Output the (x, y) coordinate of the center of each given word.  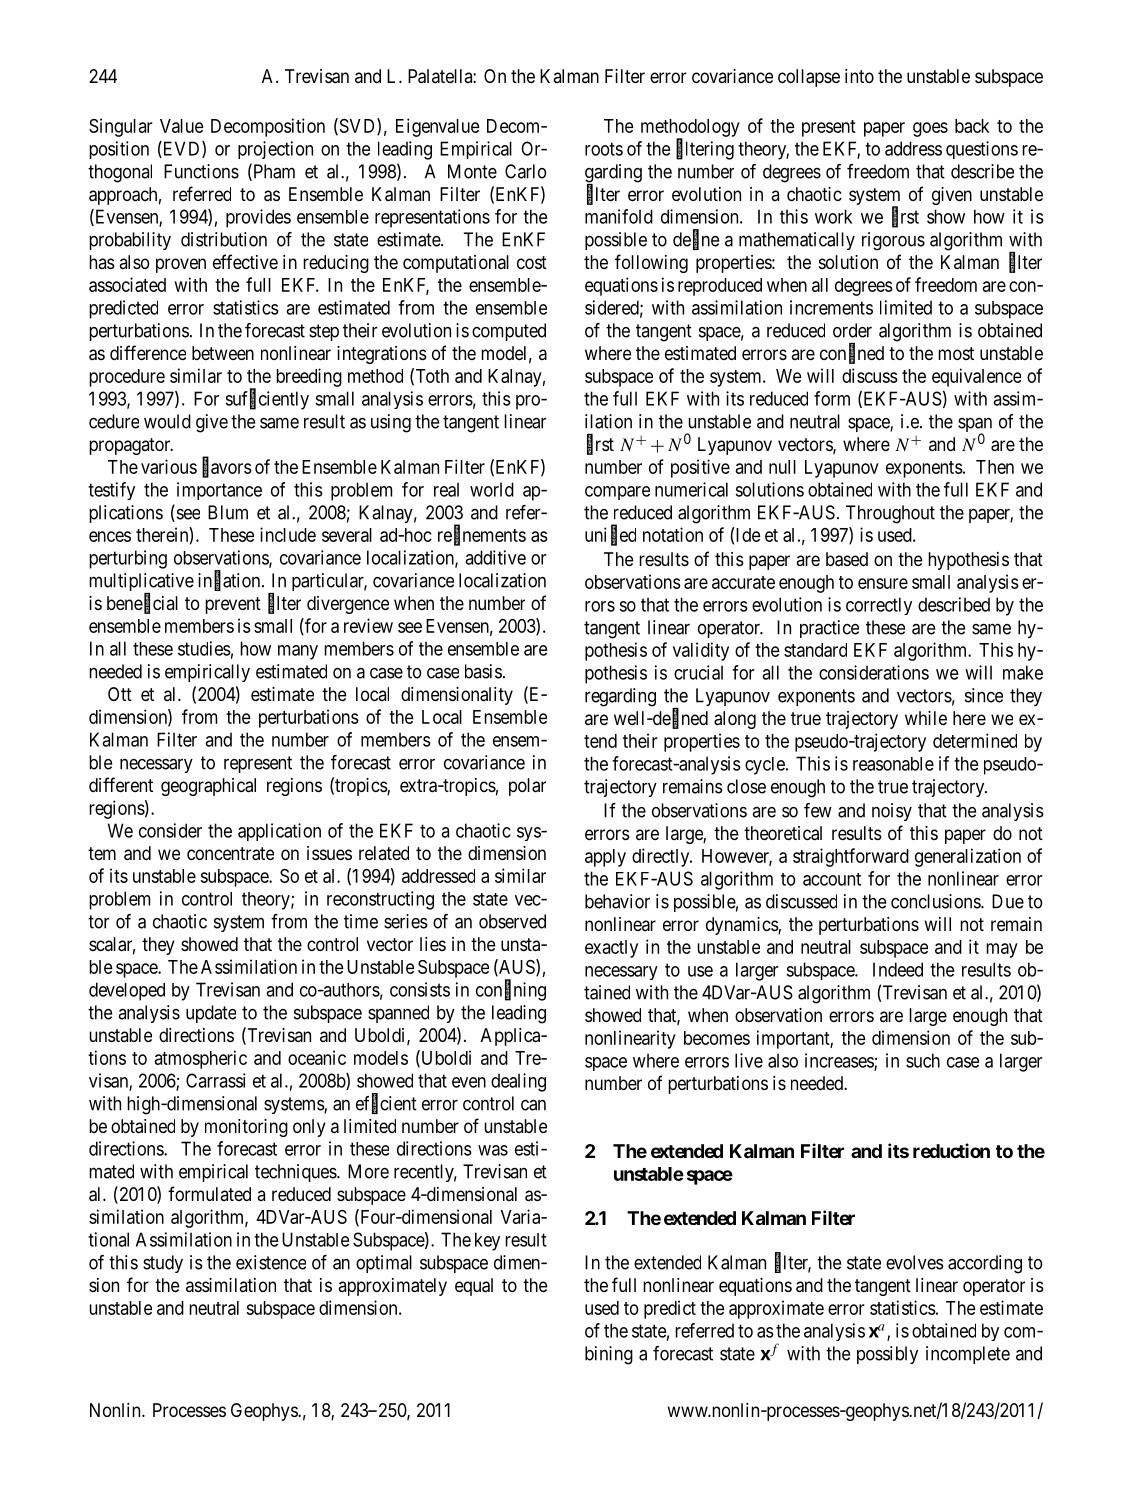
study (163, 1264)
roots (604, 149)
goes (930, 129)
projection (275, 150)
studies (204, 648)
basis (483, 671)
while (926, 718)
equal (474, 1287)
